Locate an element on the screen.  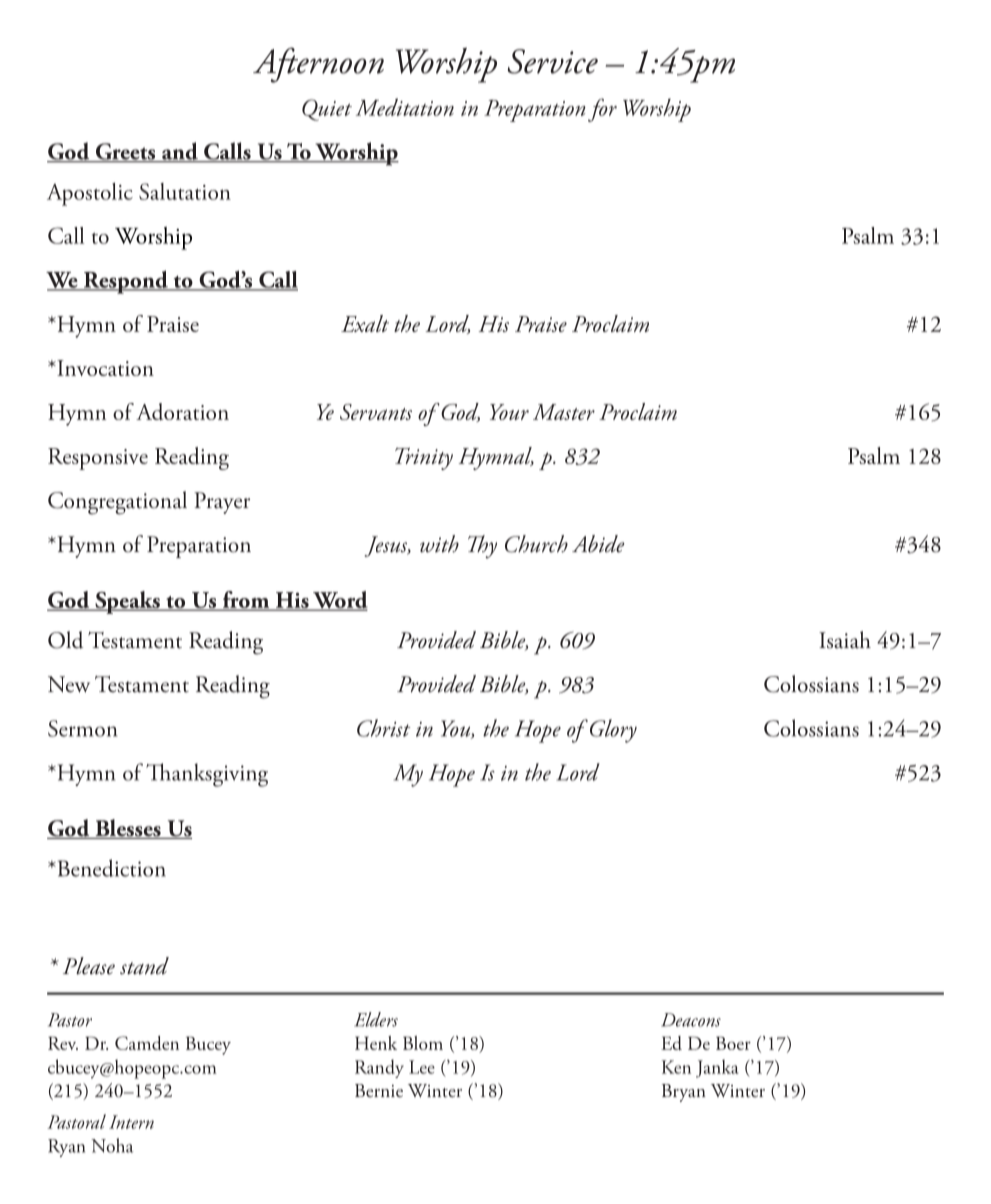
Meditation is located at coordinates (405, 107).
